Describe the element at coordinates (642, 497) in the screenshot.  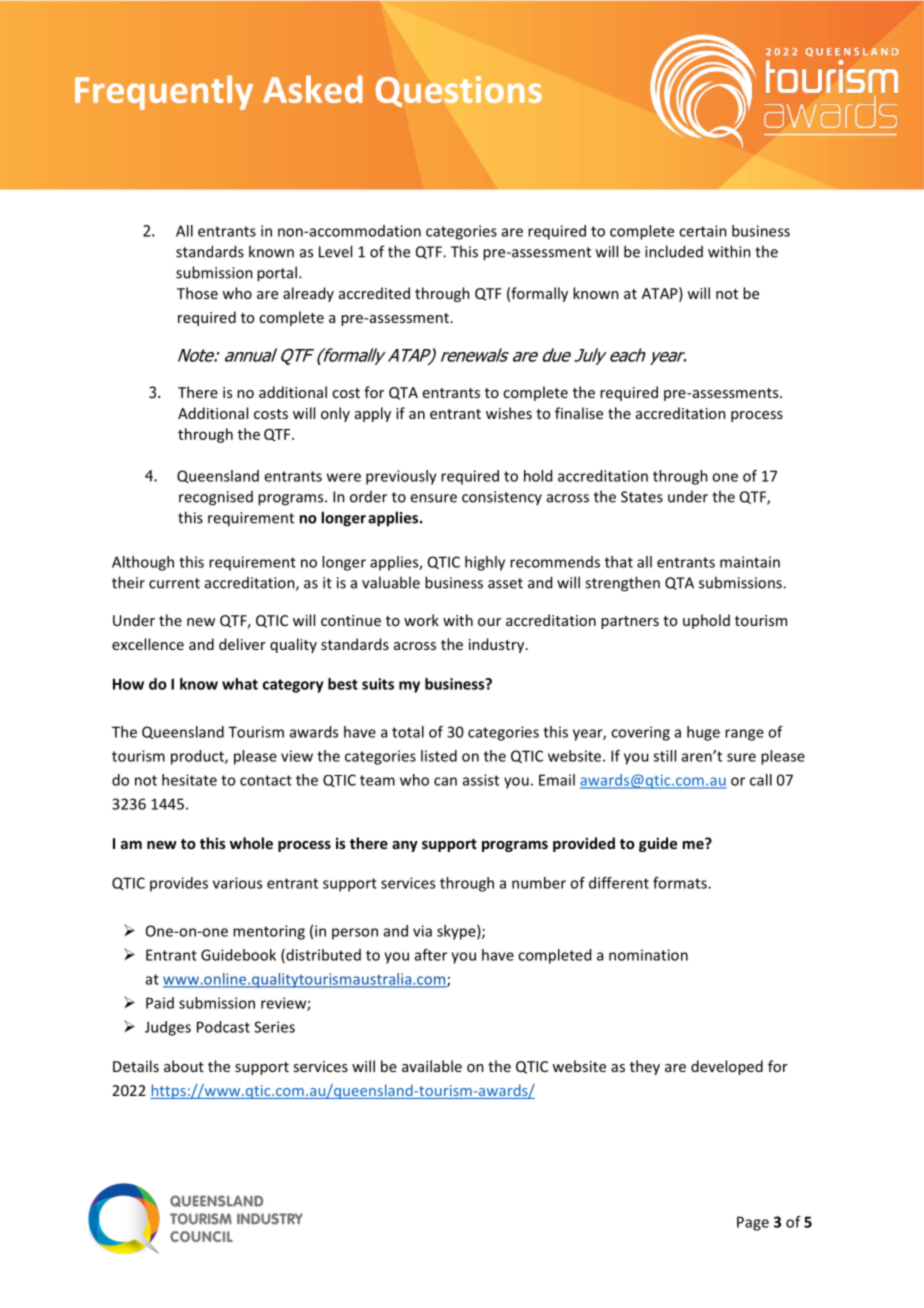
I see `States` at that location.
